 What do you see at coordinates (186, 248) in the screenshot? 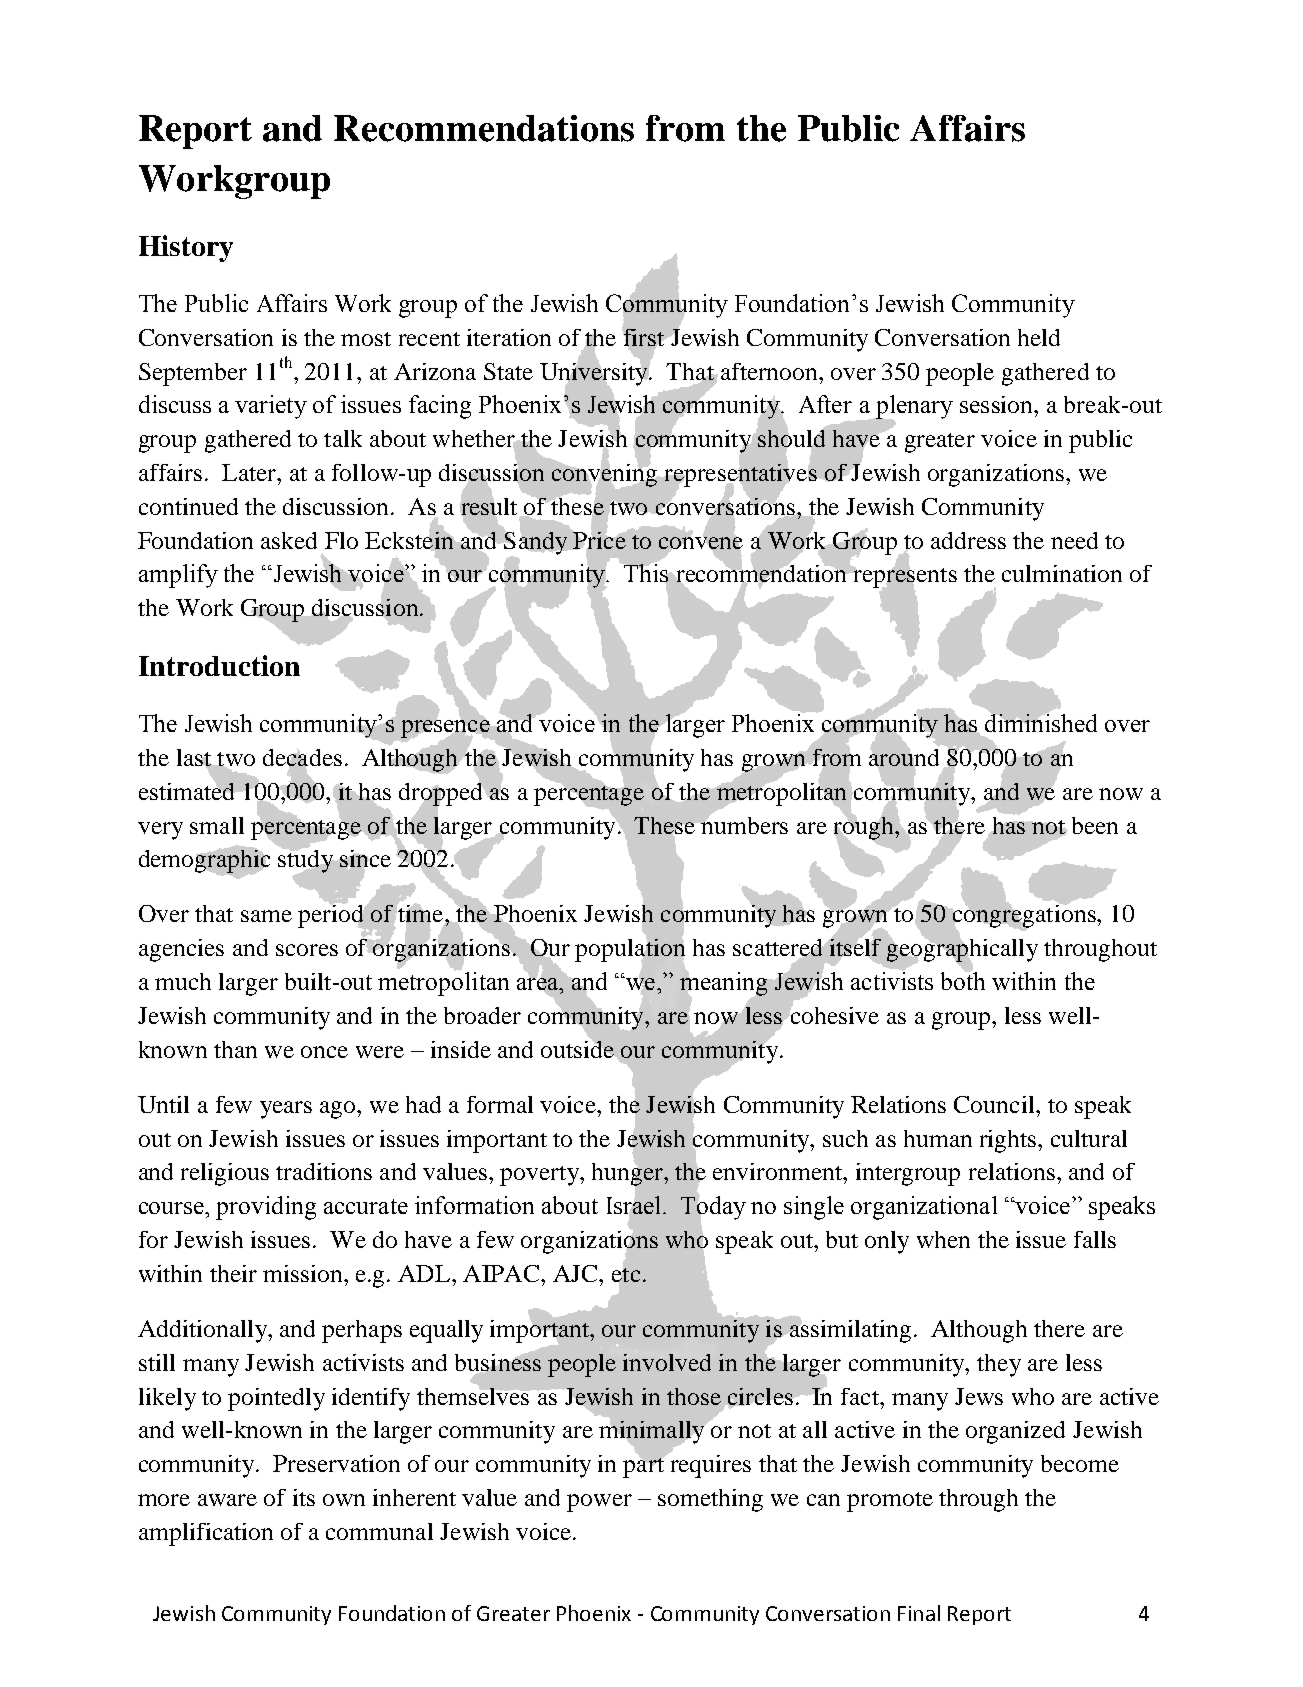
I see `History` at bounding box center [186, 248].
